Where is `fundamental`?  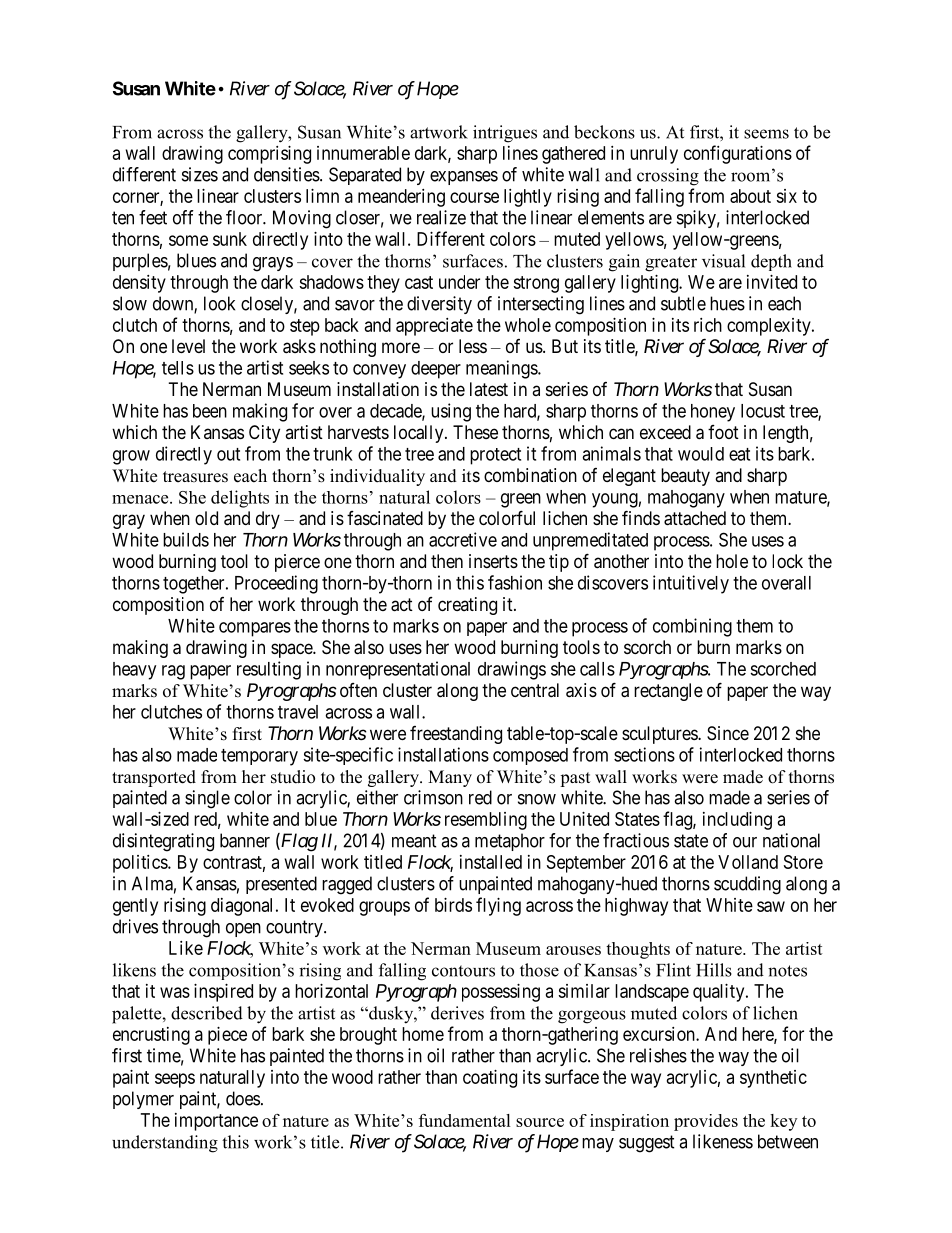
fundamental is located at coordinates (465, 1120).
